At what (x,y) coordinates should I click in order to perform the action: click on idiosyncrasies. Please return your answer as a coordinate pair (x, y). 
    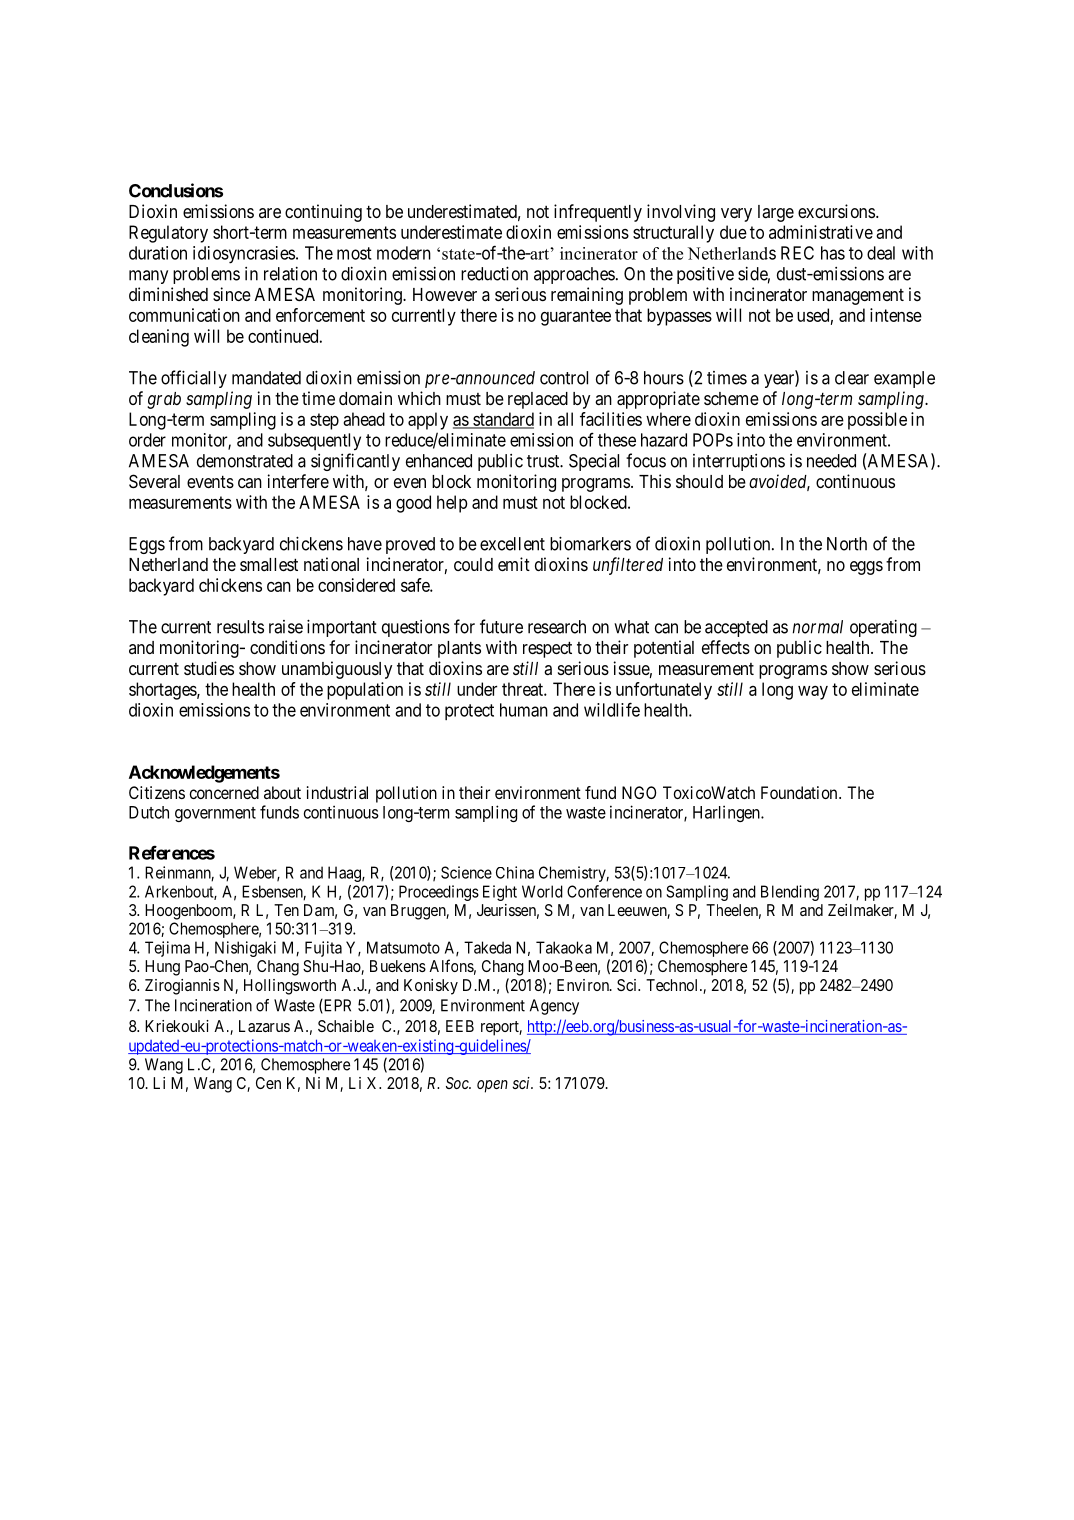
    Looking at the image, I should click on (244, 255).
